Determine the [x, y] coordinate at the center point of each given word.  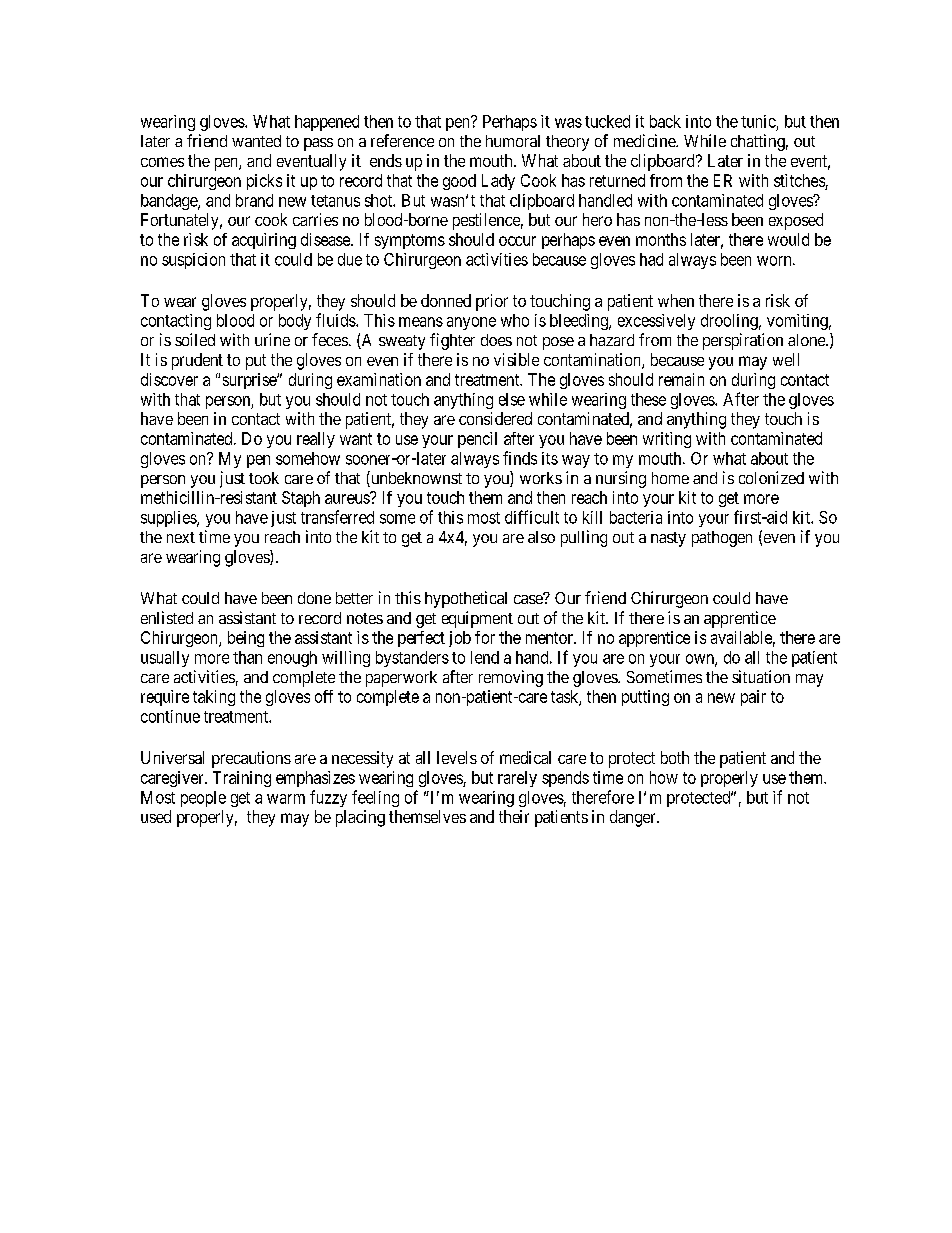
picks [264, 182]
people [203, 799]
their [514, 816]
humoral [513, 141]
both [675, 757]
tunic [758, 121]
